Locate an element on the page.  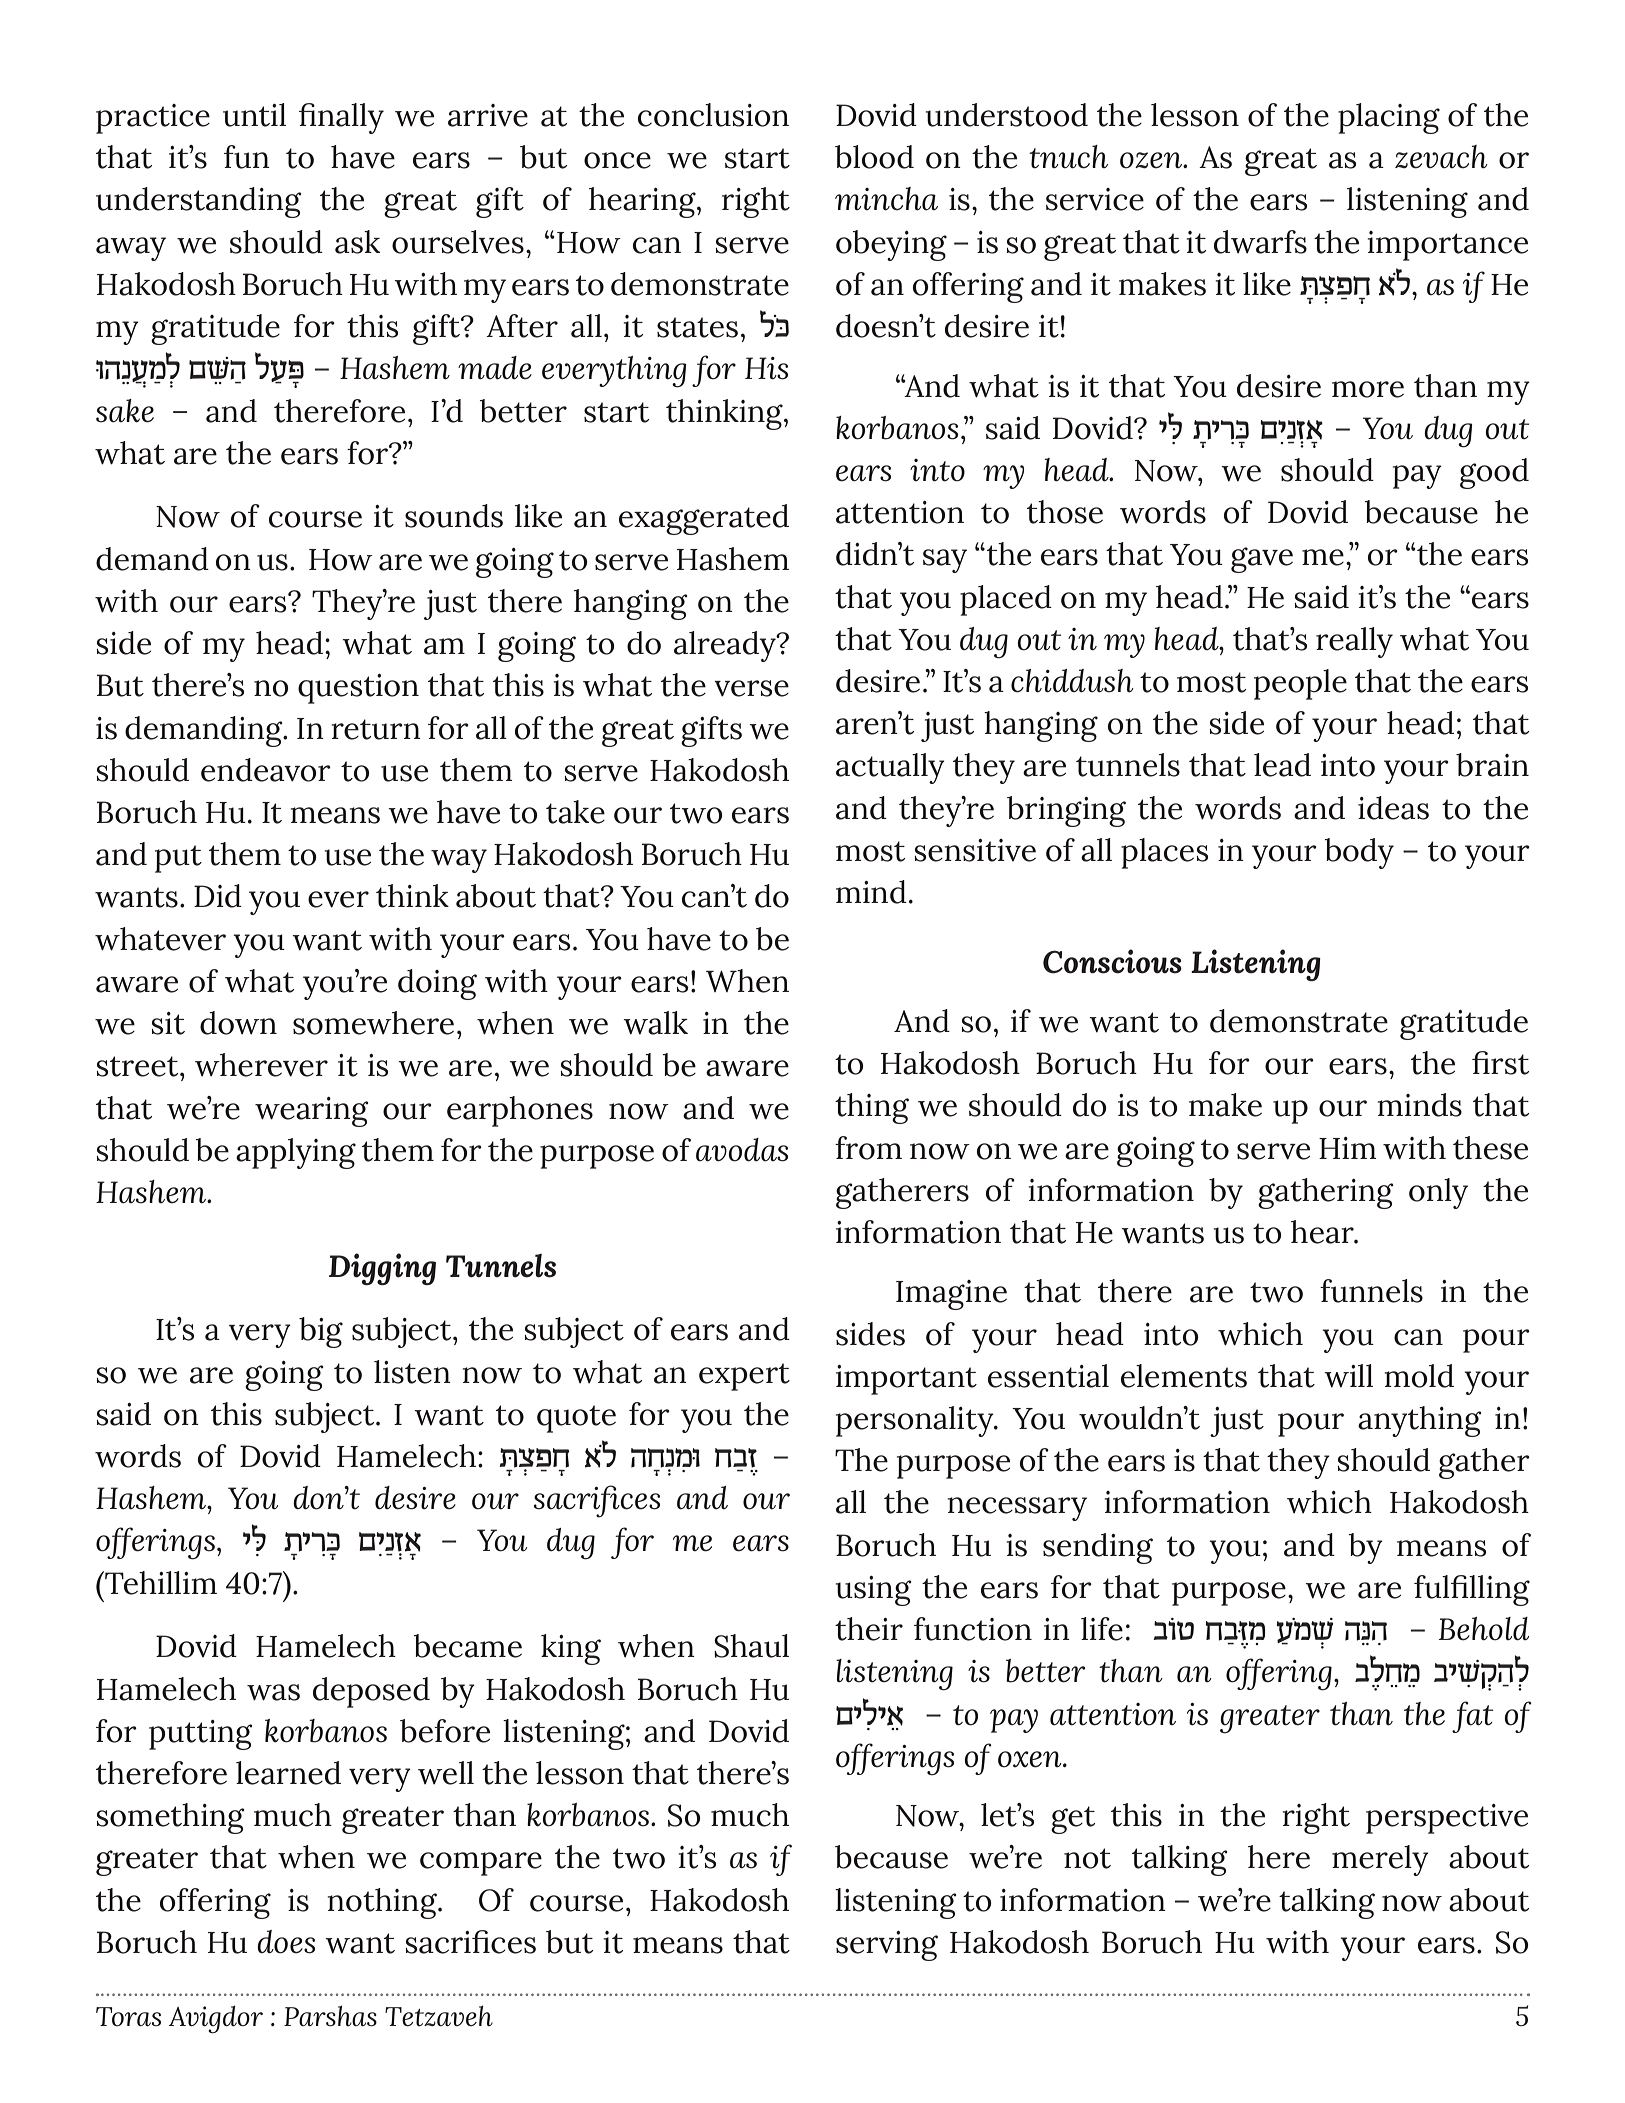
expert is located at coordinates (744, 1377).
